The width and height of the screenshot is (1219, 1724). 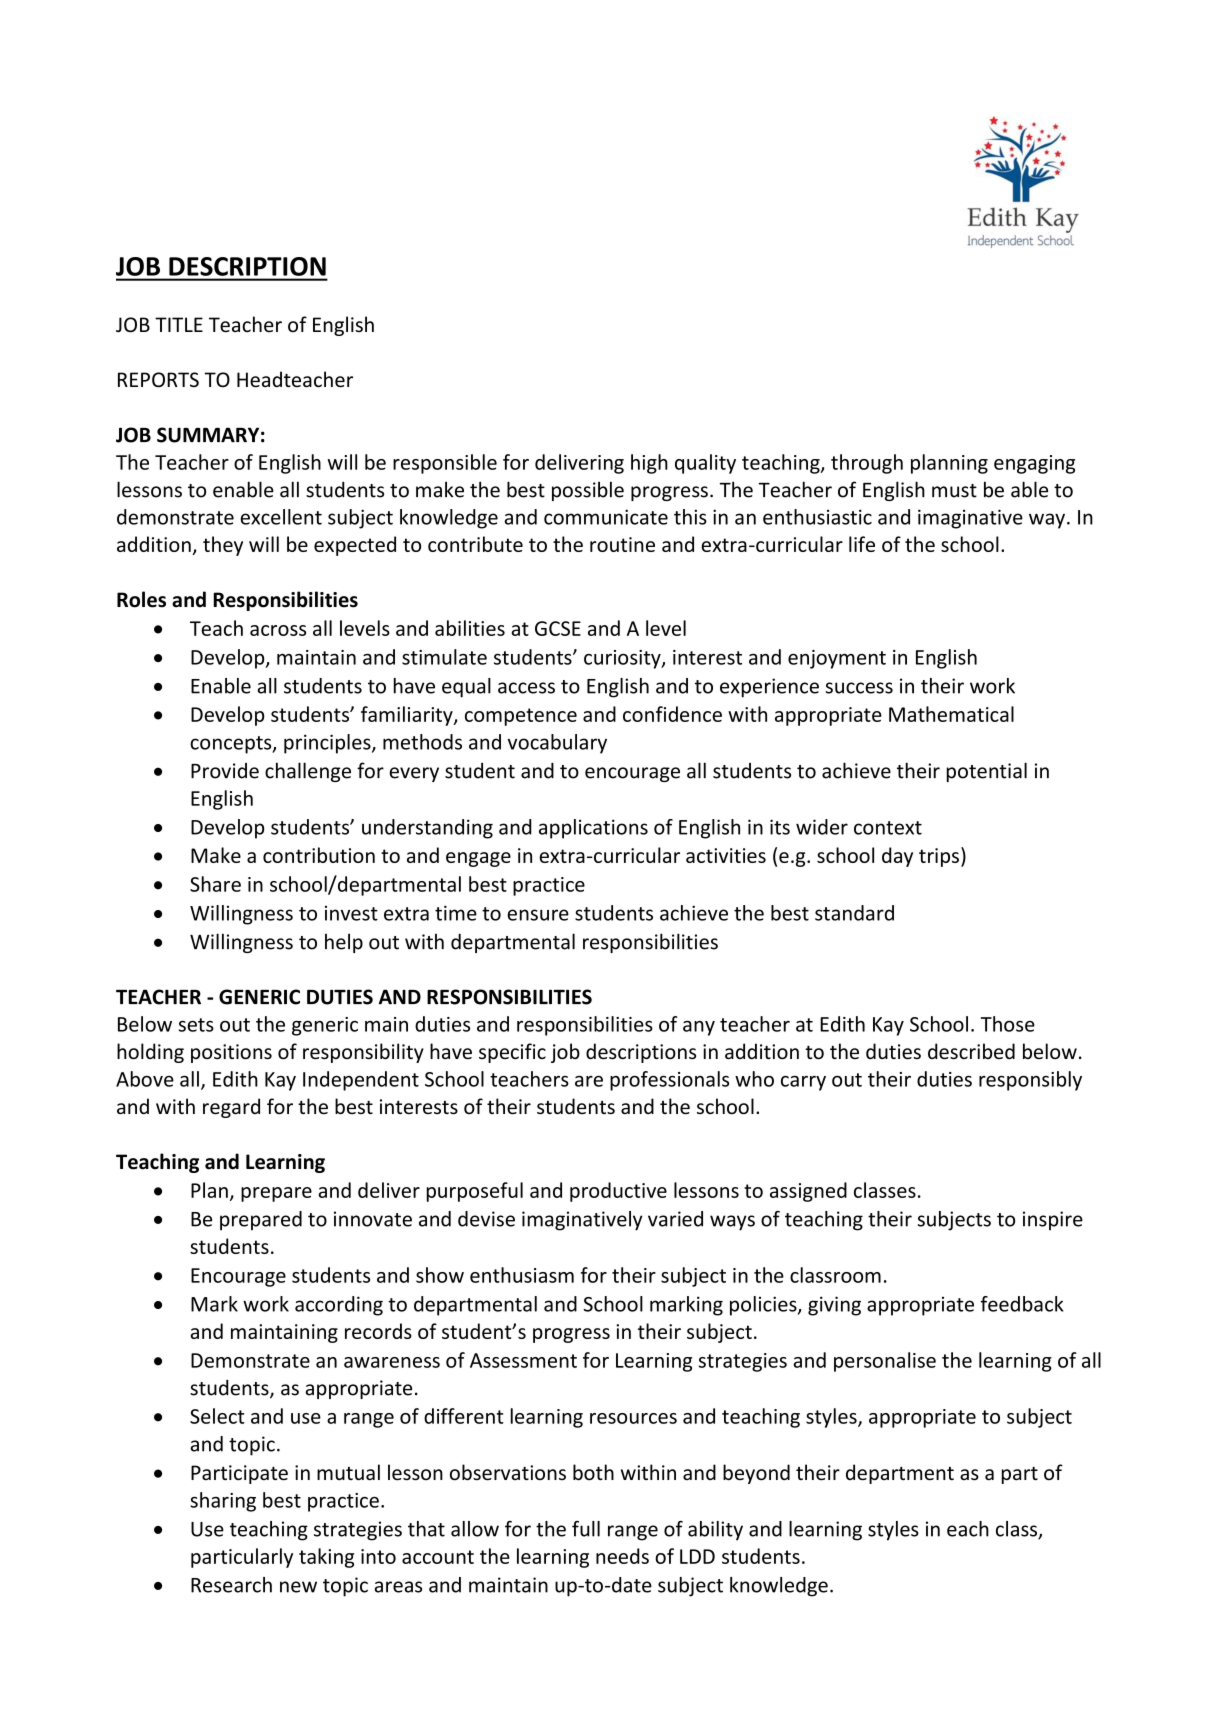 I want to click on contribution, so click(x=319, y=855).
